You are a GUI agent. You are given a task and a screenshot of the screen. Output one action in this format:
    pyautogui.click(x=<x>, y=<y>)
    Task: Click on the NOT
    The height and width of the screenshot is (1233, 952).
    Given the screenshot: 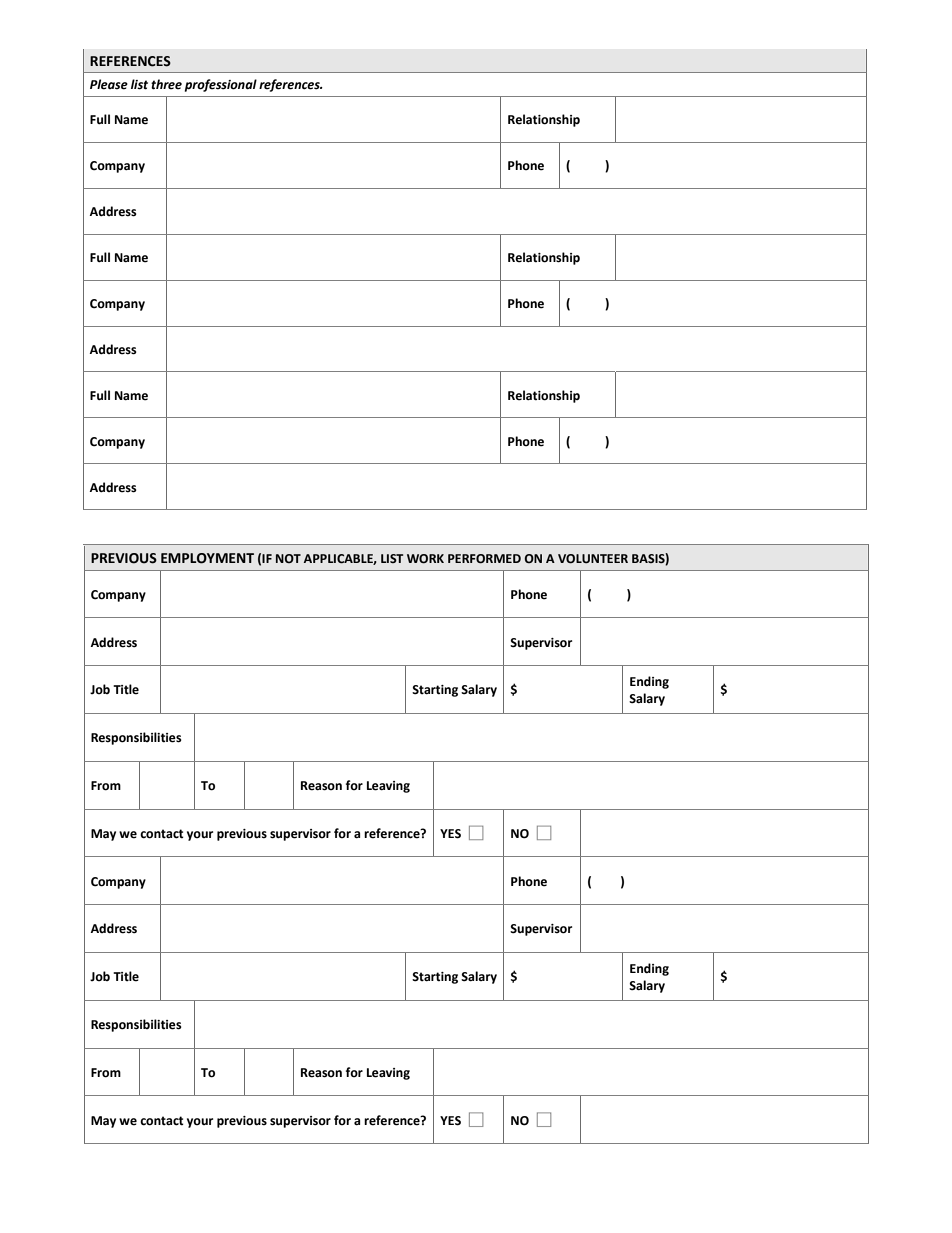 What is the action you would take?
    pyautogui.click(x=288, y=558)
